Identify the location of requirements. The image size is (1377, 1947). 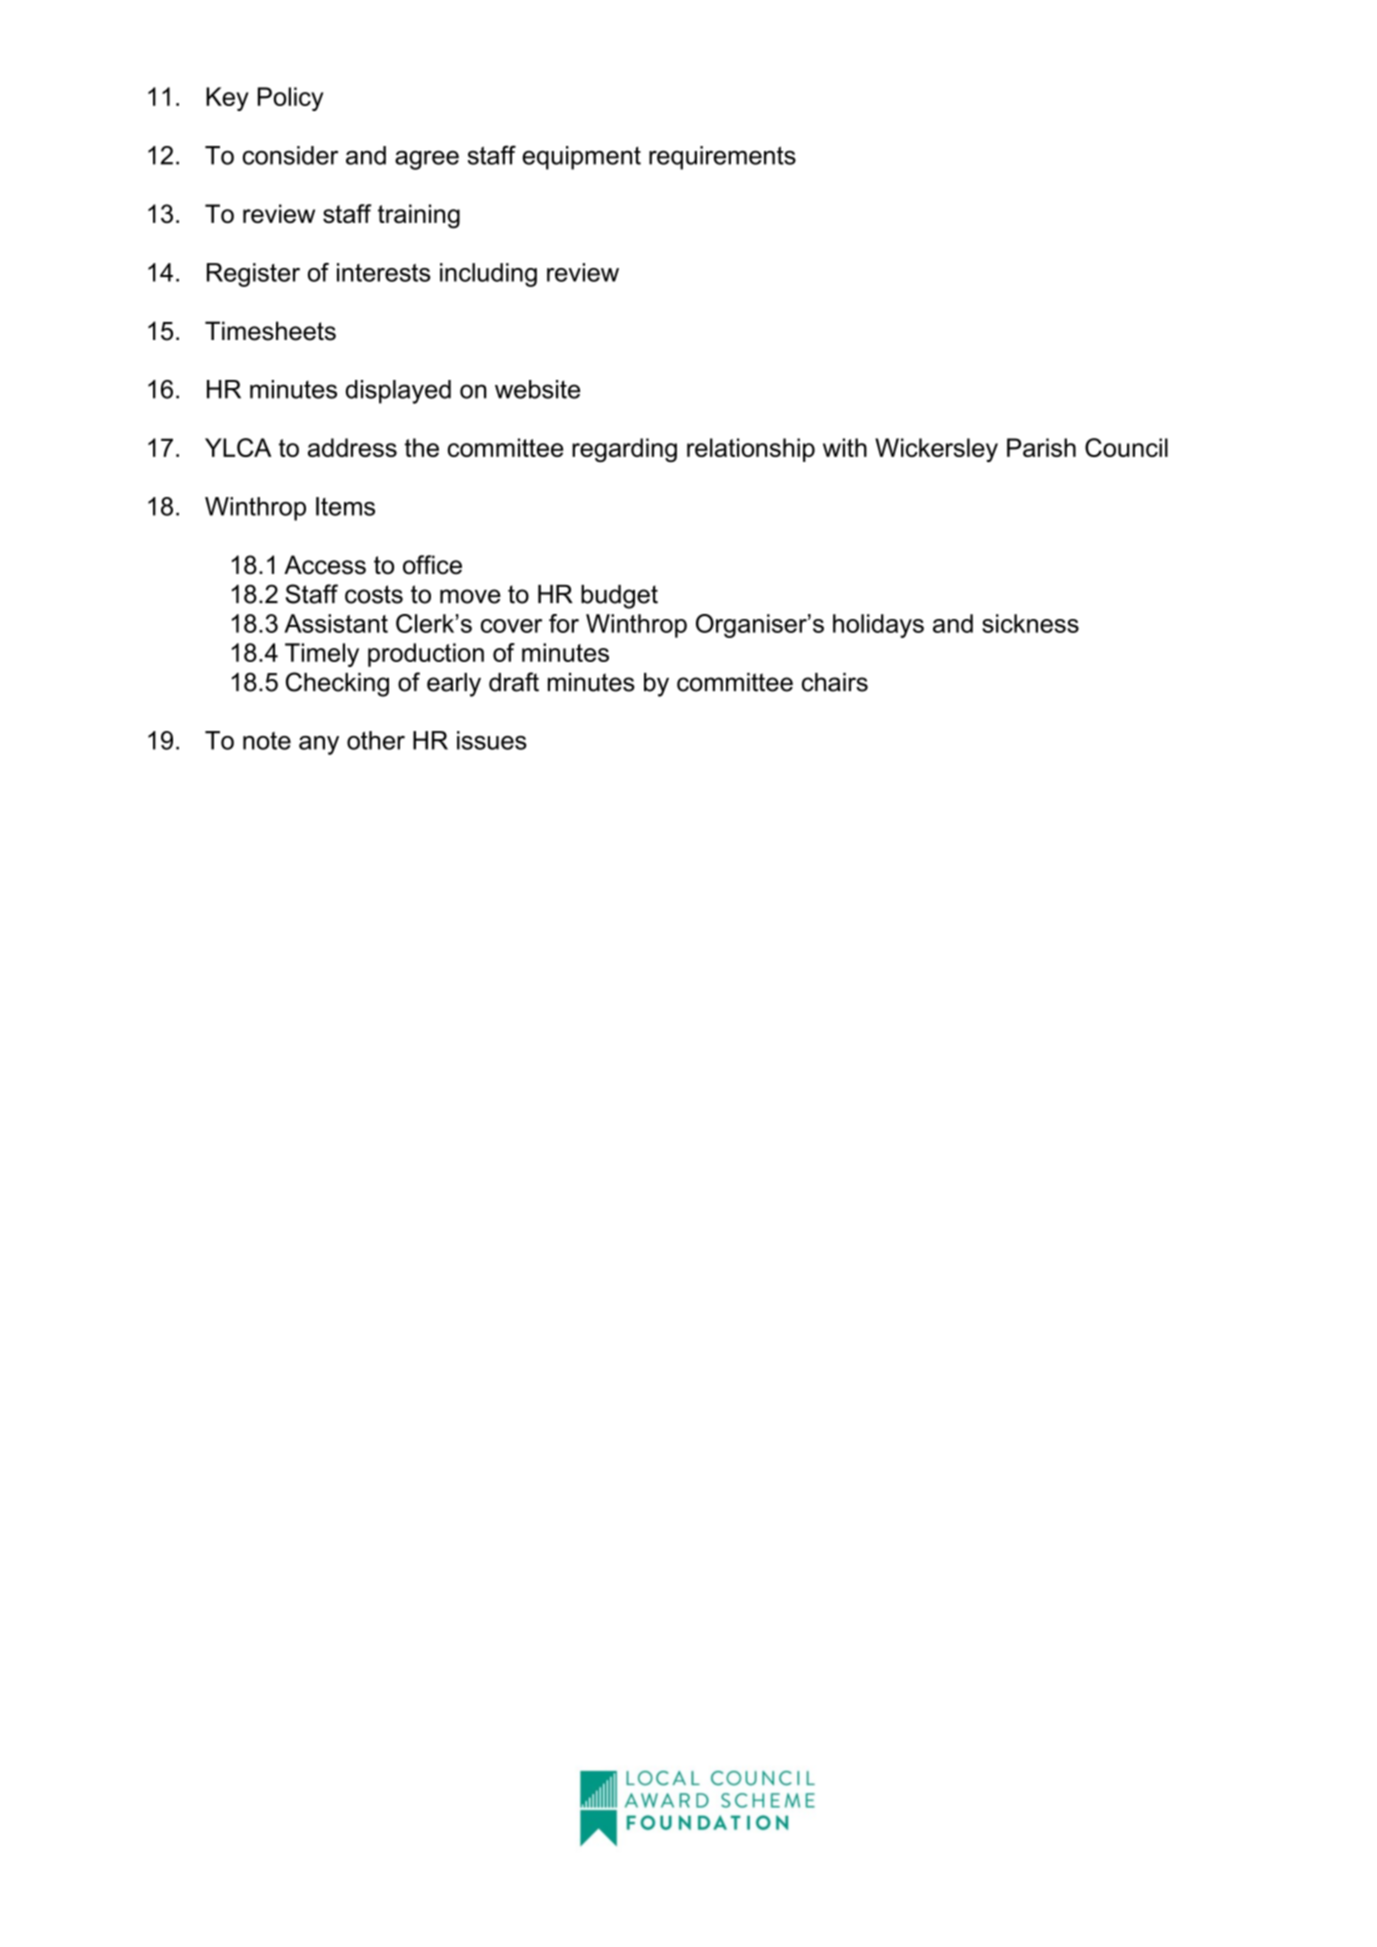
(722, 158).
